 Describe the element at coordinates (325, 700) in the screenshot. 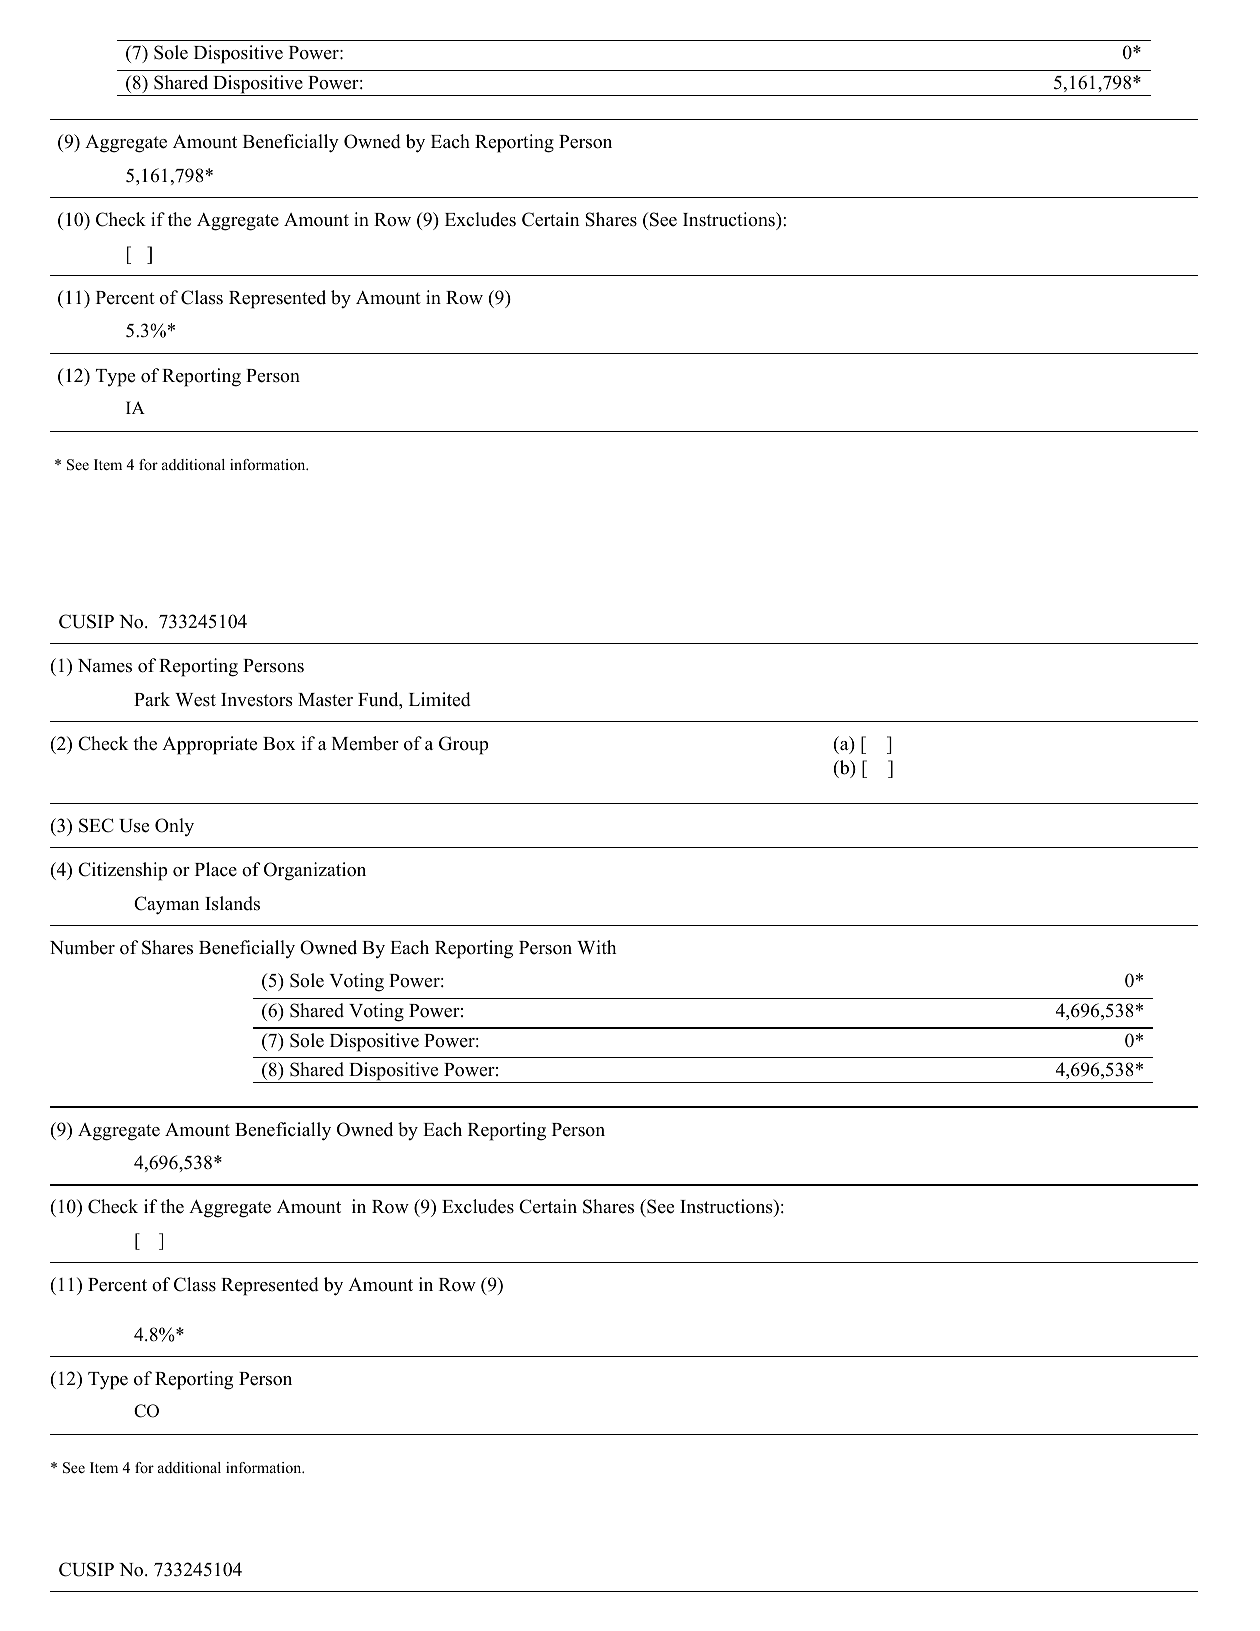

I see `Master` at that location.
